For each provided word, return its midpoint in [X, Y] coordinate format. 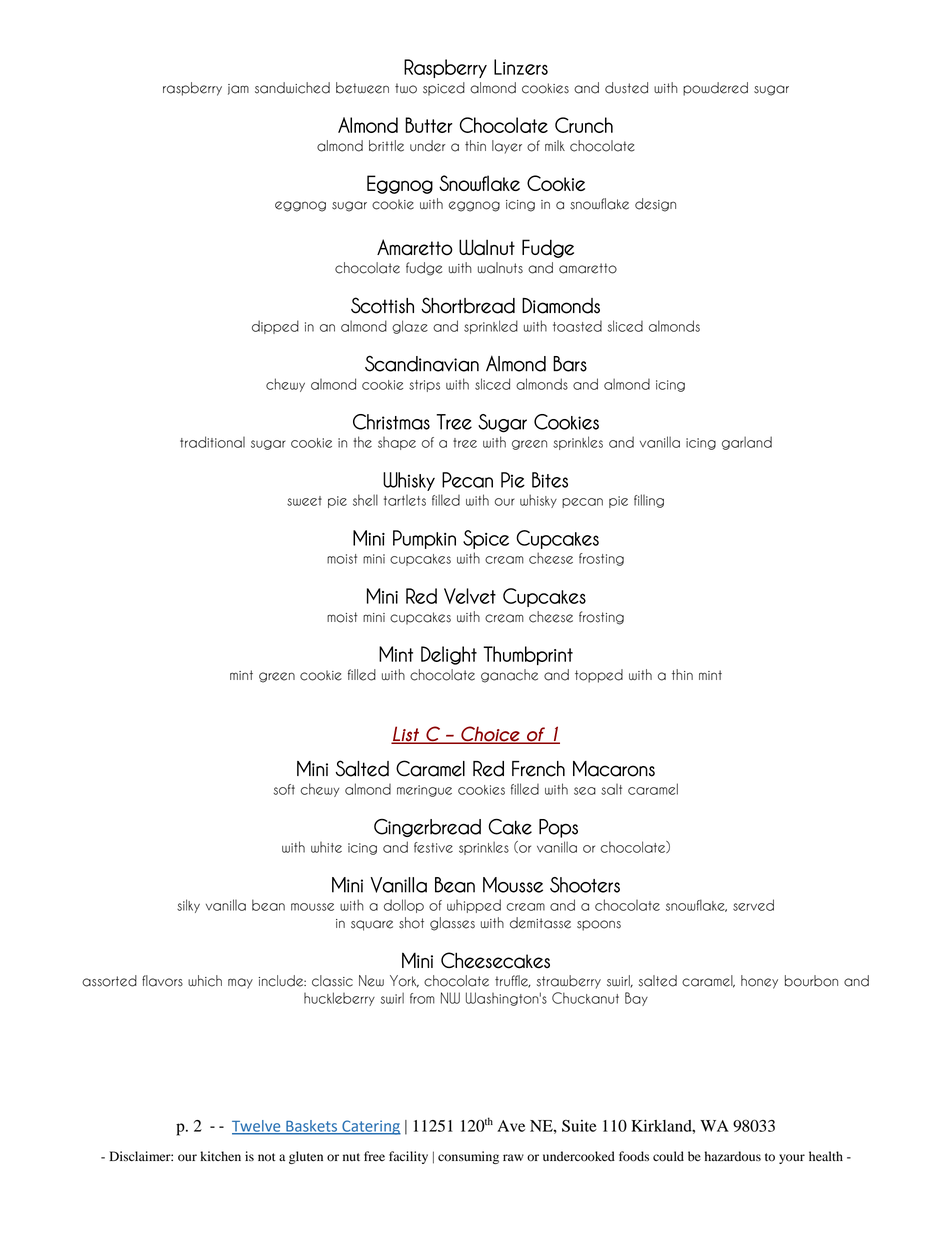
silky [188, 906]
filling [649, 501]
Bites [550, 480]
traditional [212, 442]
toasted [577, 326]
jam [238, 89]
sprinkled [491, 327]
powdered [715, 89]
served [753, 905]
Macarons [614, 769]
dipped [275, 327]
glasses [452, 924]
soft [284, 789]
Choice [490, 735]
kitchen [220, 1156]
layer [507, 147]
